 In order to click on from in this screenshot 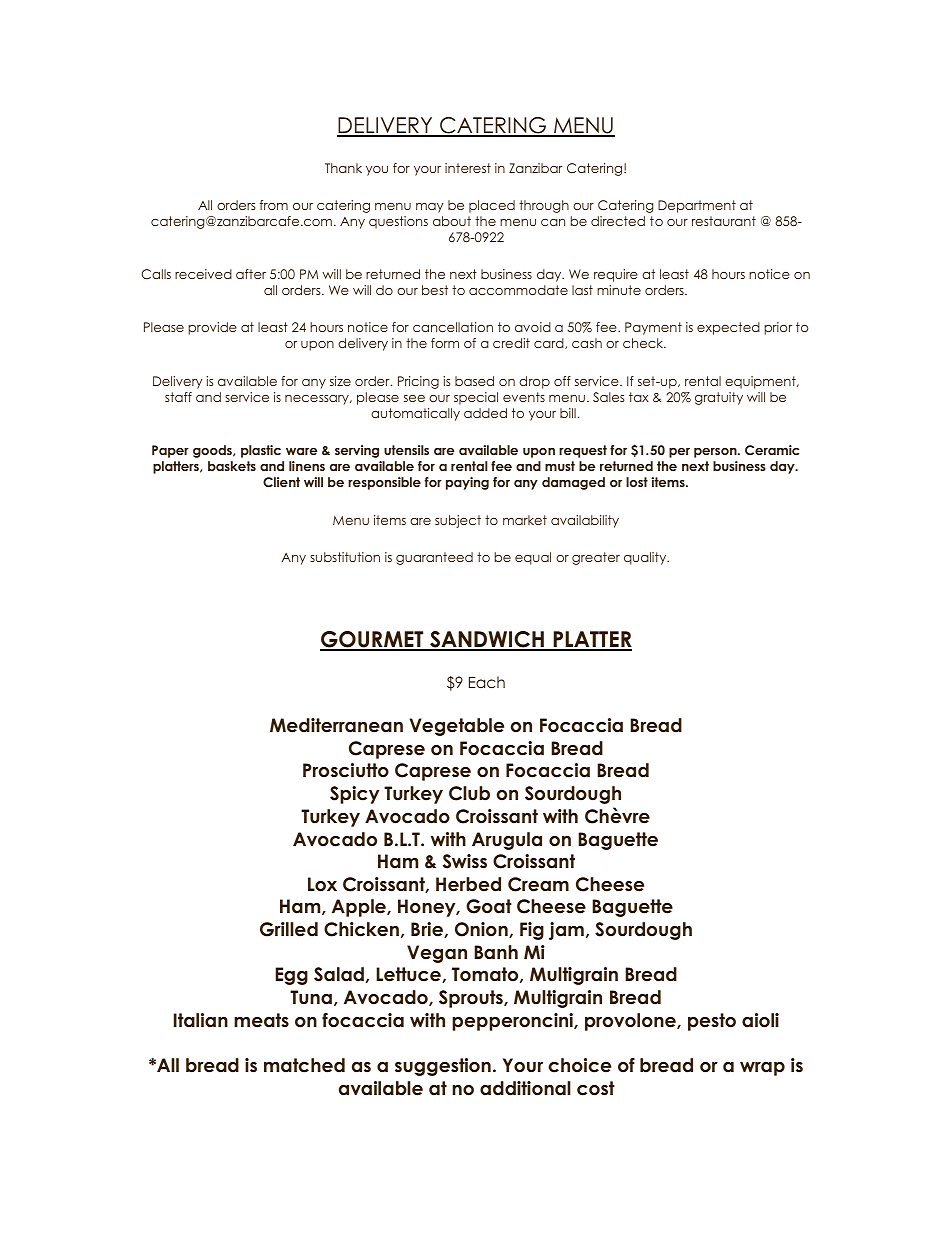, I will do `click(274, 205)`.
